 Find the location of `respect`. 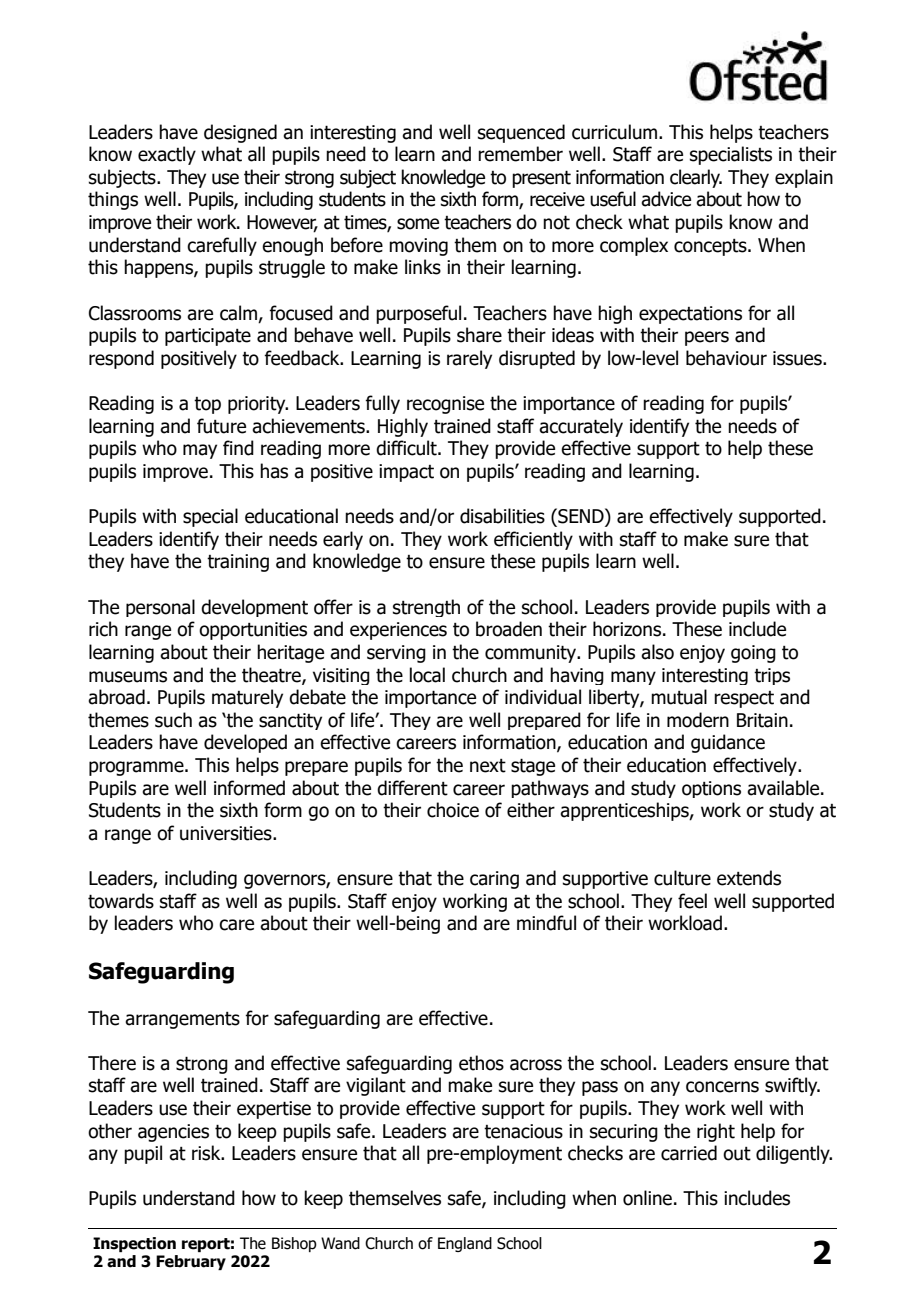

respect is located at coordinates (744, 699).
